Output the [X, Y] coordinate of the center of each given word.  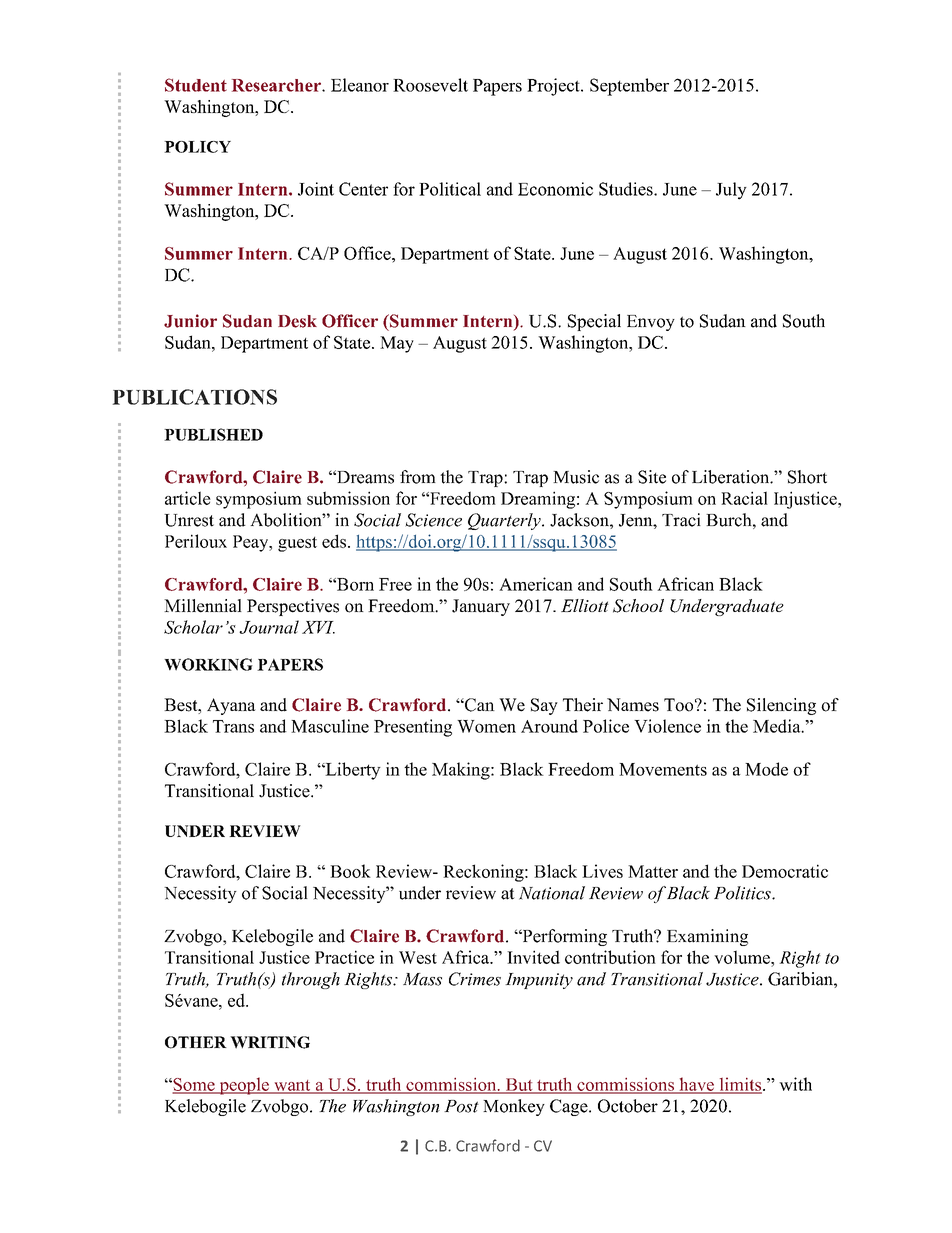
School [638, 606]
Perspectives [293, 607]
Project [554, 87]
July [731, 191]
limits [740, 1085]
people [244, 1086]
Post [461, 1106]
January [481, 607]
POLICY [197, 147]
